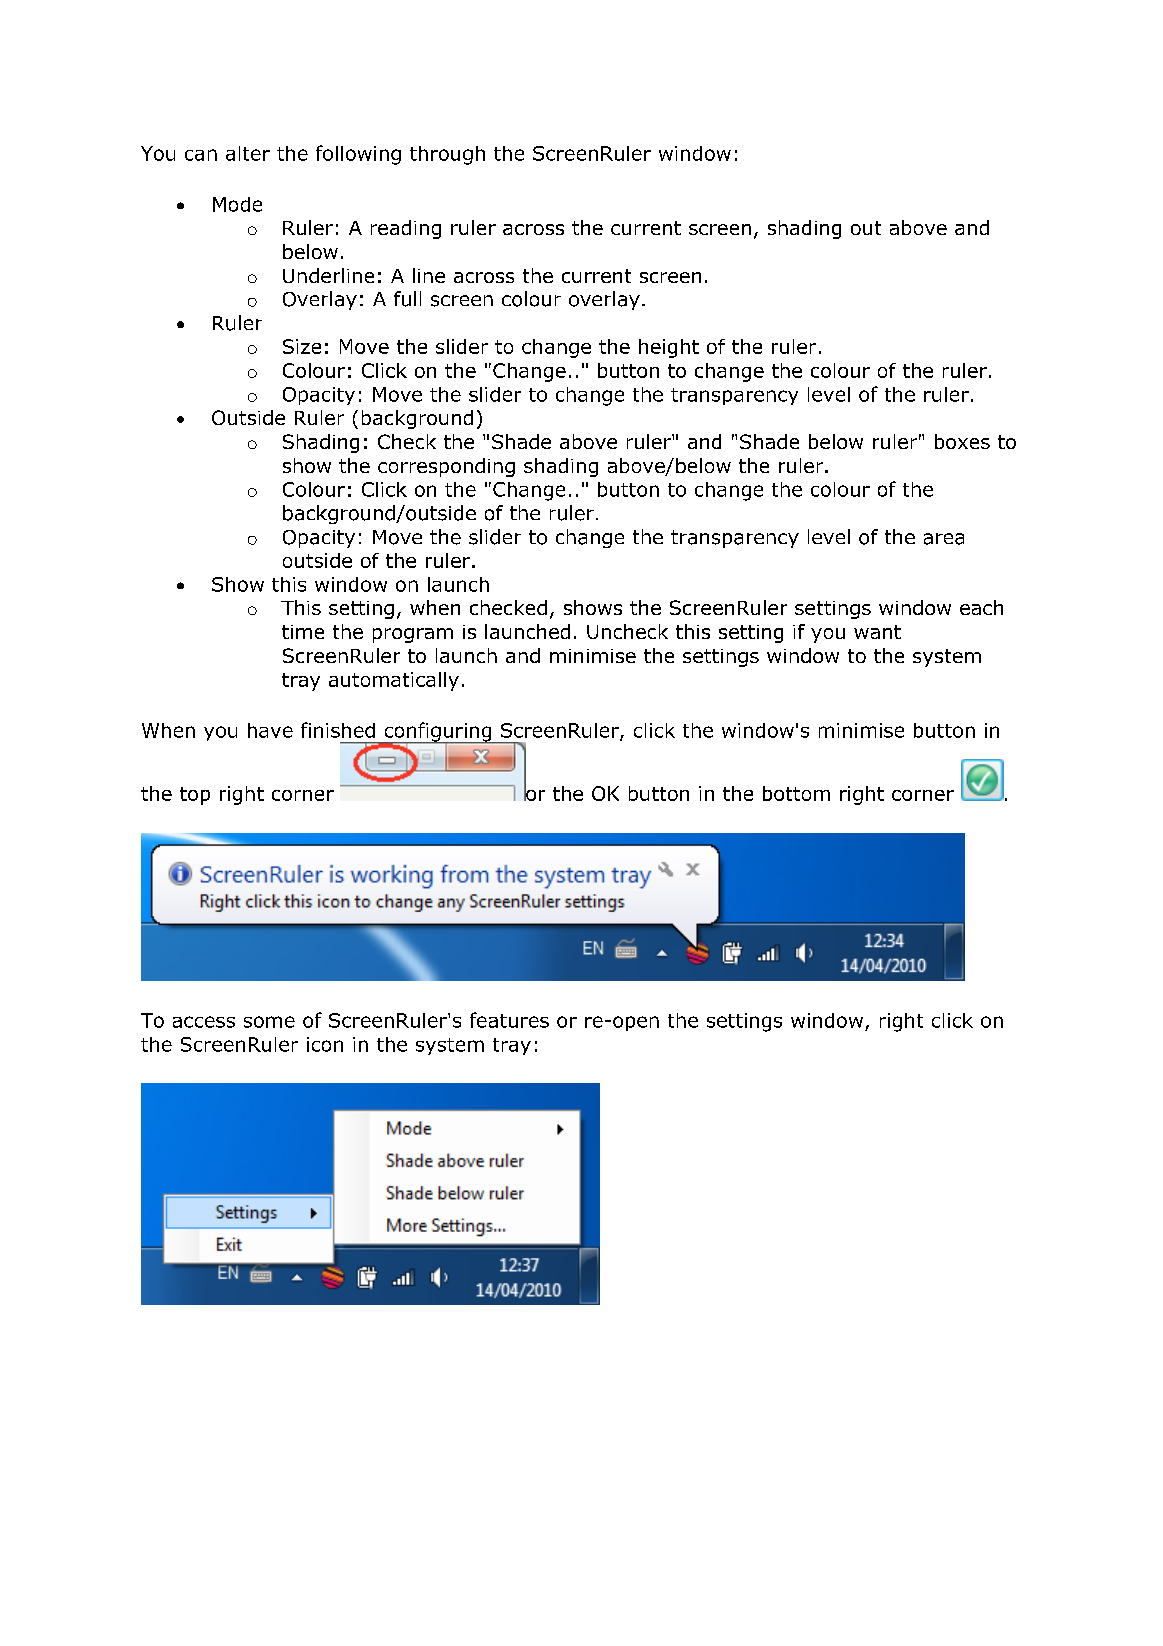 This screenshot has height=1646, width=1163. What do you see at coordinates (447, 155) in the screenshot?
I see `through` at bounding box center [447, 155].
